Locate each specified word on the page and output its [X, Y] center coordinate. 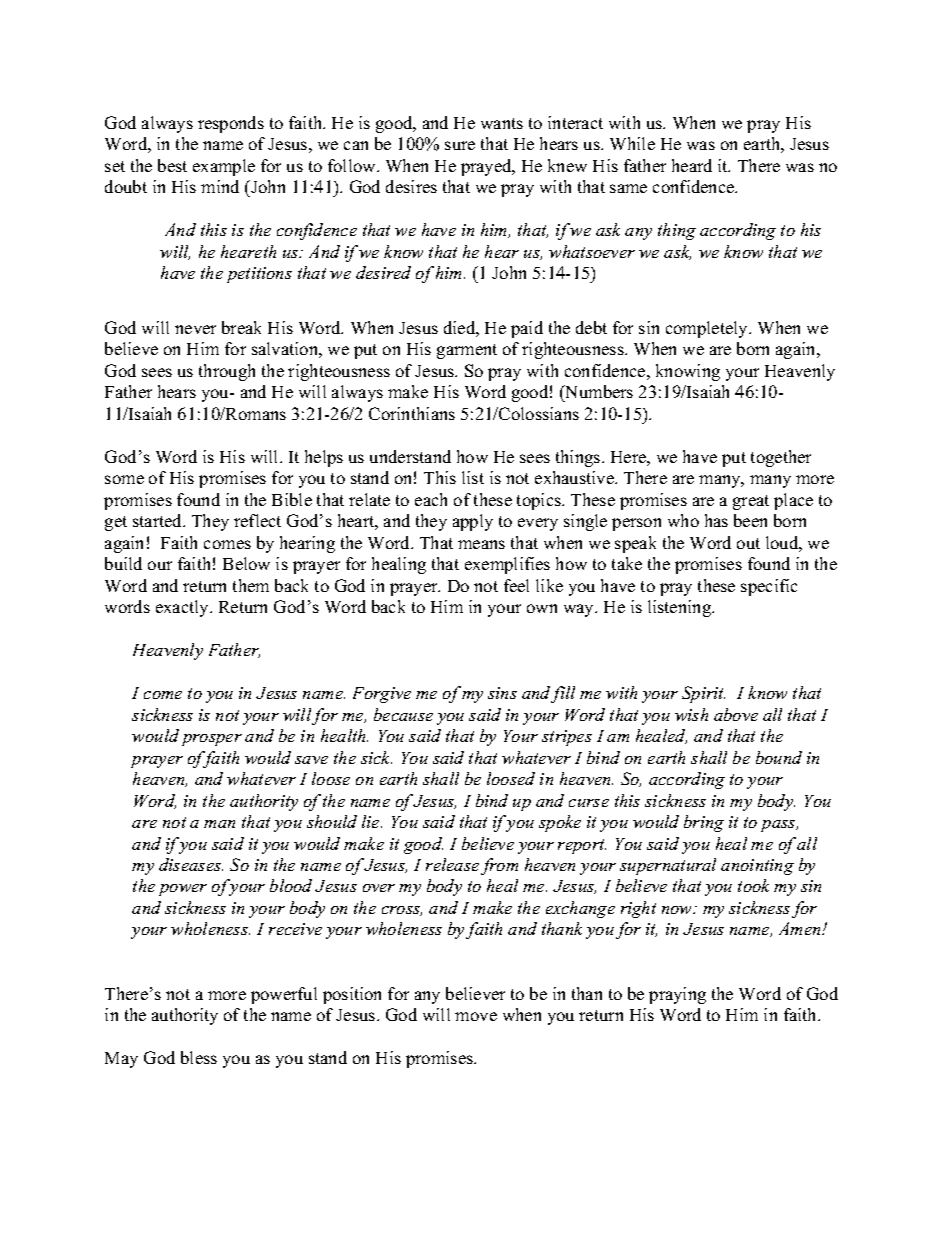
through [227, 372]
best [172, 165]
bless [199, 1057]
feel [516, 585]
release [452, 864]
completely [708, 329]
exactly [183, 608]
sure [460, 145]
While [632, 143]
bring [704, 823]
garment [467, 351]
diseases [191, 864]
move [476, 1016]
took [753, 885]
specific [769, 587]
